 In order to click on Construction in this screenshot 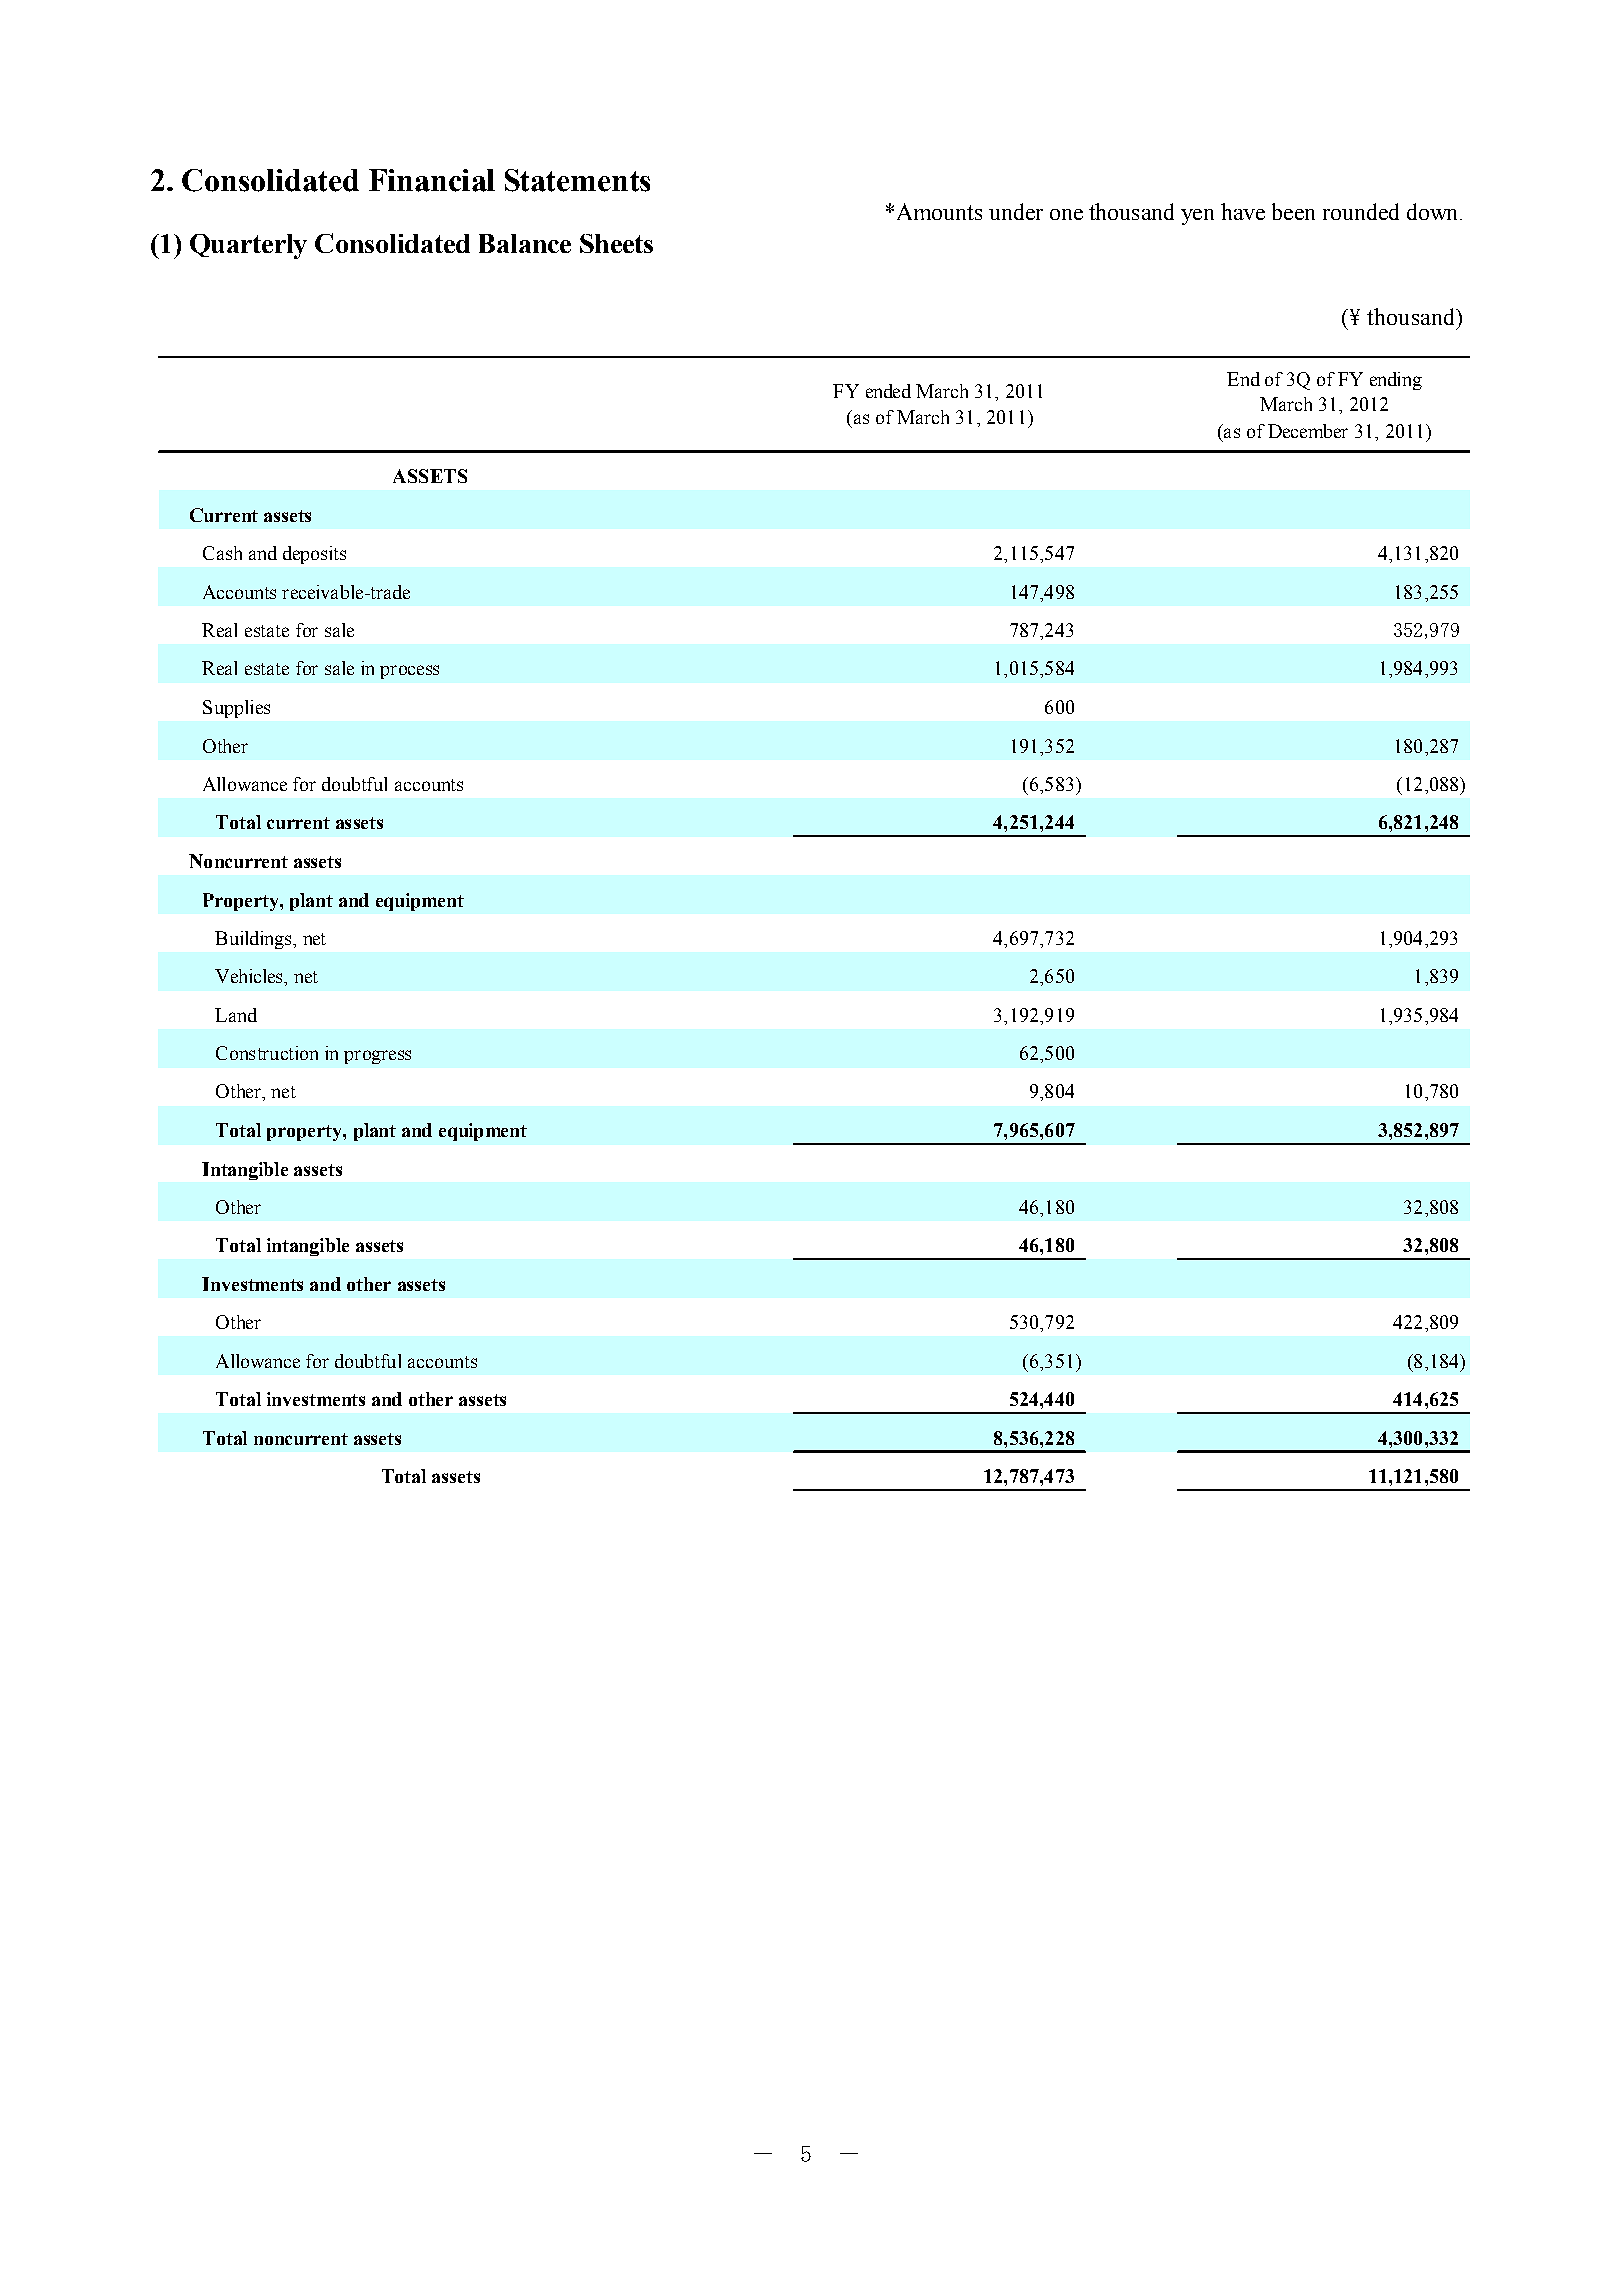, I will do `click(267, 1053)`.
